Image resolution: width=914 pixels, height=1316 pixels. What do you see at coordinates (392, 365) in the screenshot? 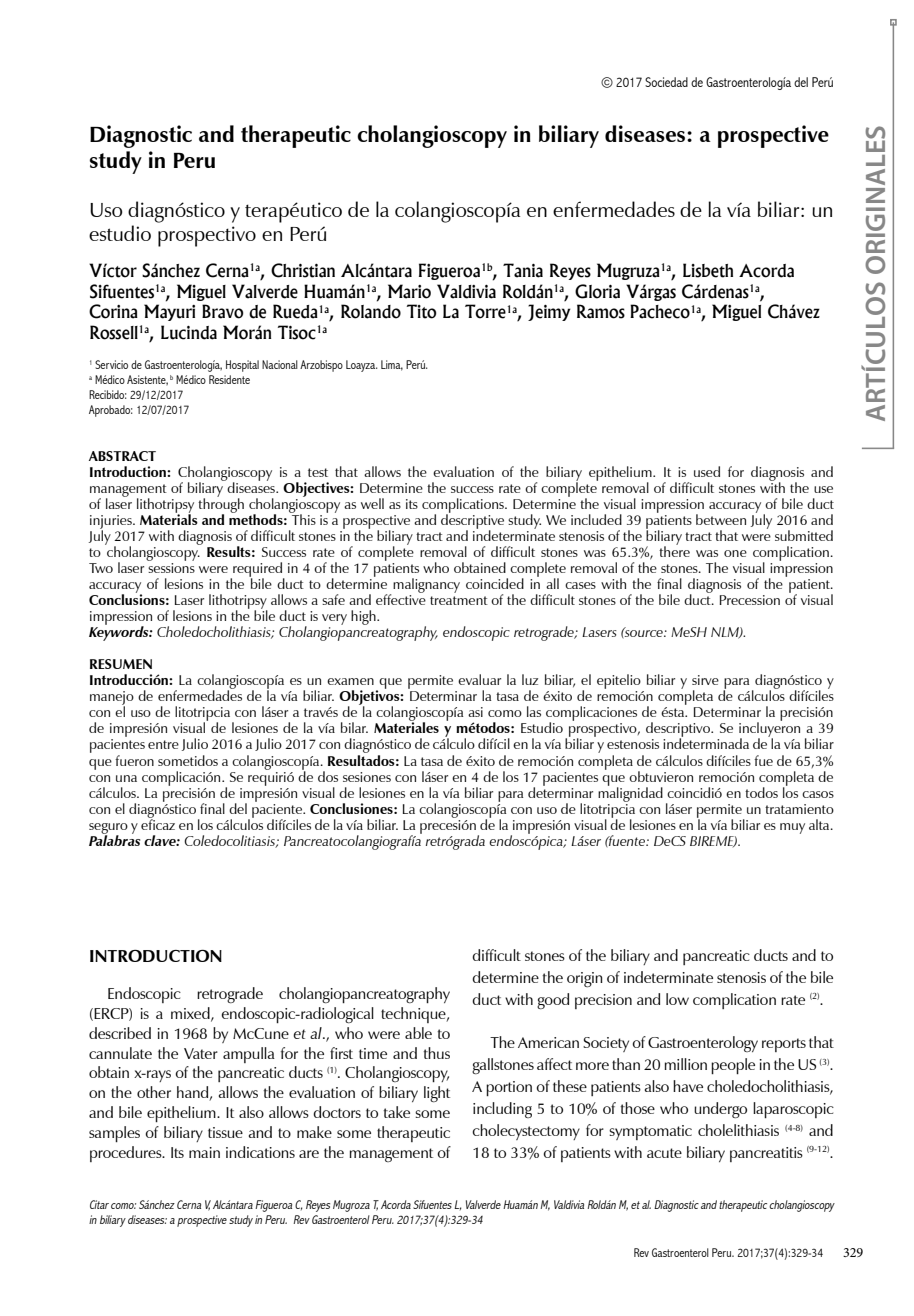
I see `Lima` at bounding box center [392, 365].
